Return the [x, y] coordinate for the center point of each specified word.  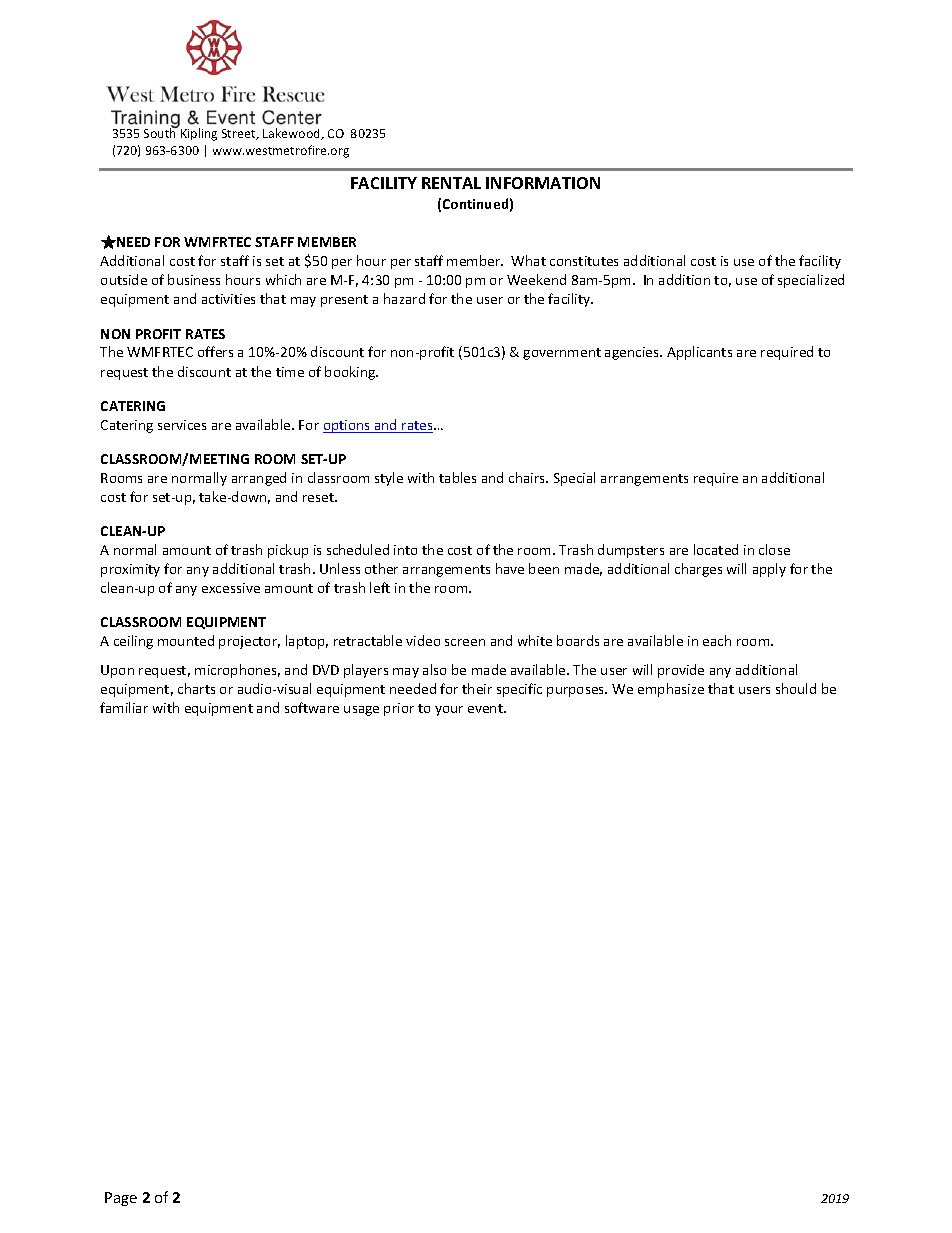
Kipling [199, 134]
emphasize [671, 690]
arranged [259, 479]
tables [457, 477]
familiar [124, 707]
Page [121, 1199]
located [716, 549]
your [449, 711]
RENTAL [451, 183]
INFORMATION [543, 183]
